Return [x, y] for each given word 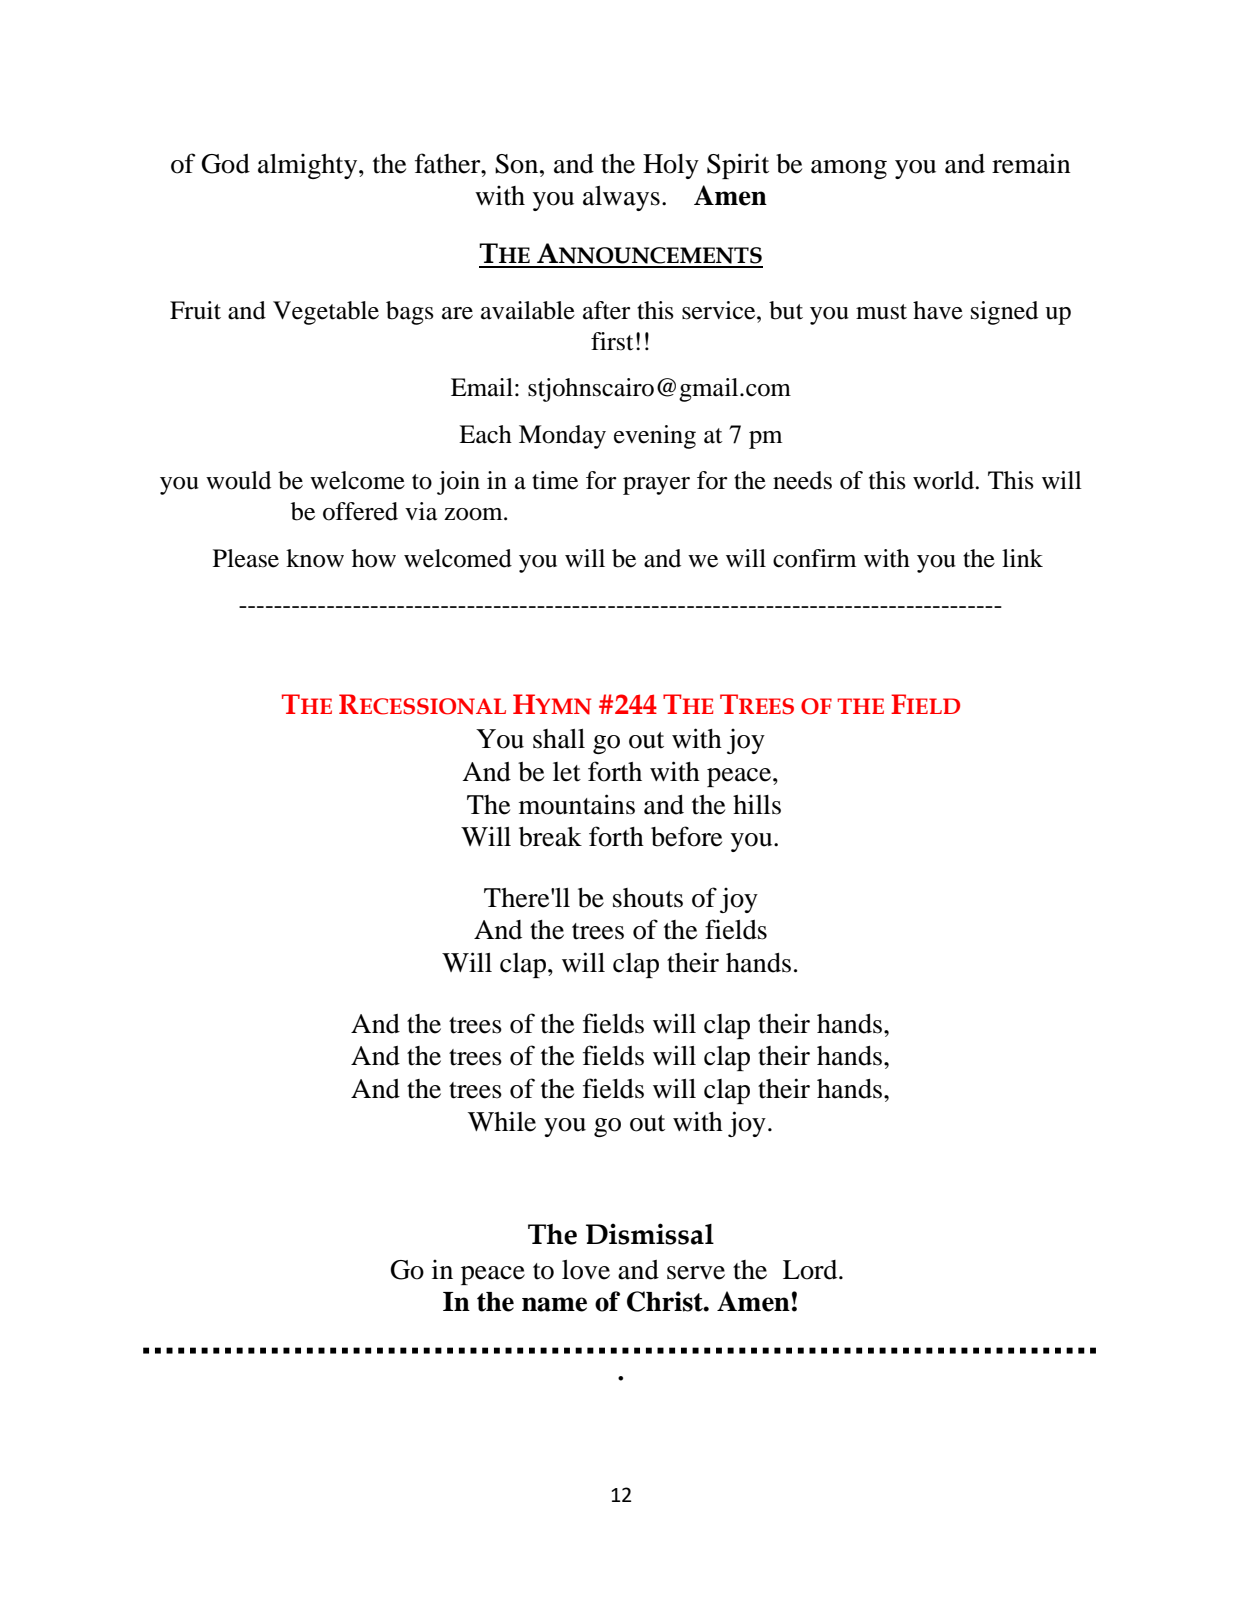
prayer [656, 486]
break [550, 837]
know [315, 558]
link [1022, 558]
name [554, 1304]
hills [757, 804]
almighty [309, 166]
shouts [648, 898]
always [621, 198]
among [849, 169]
